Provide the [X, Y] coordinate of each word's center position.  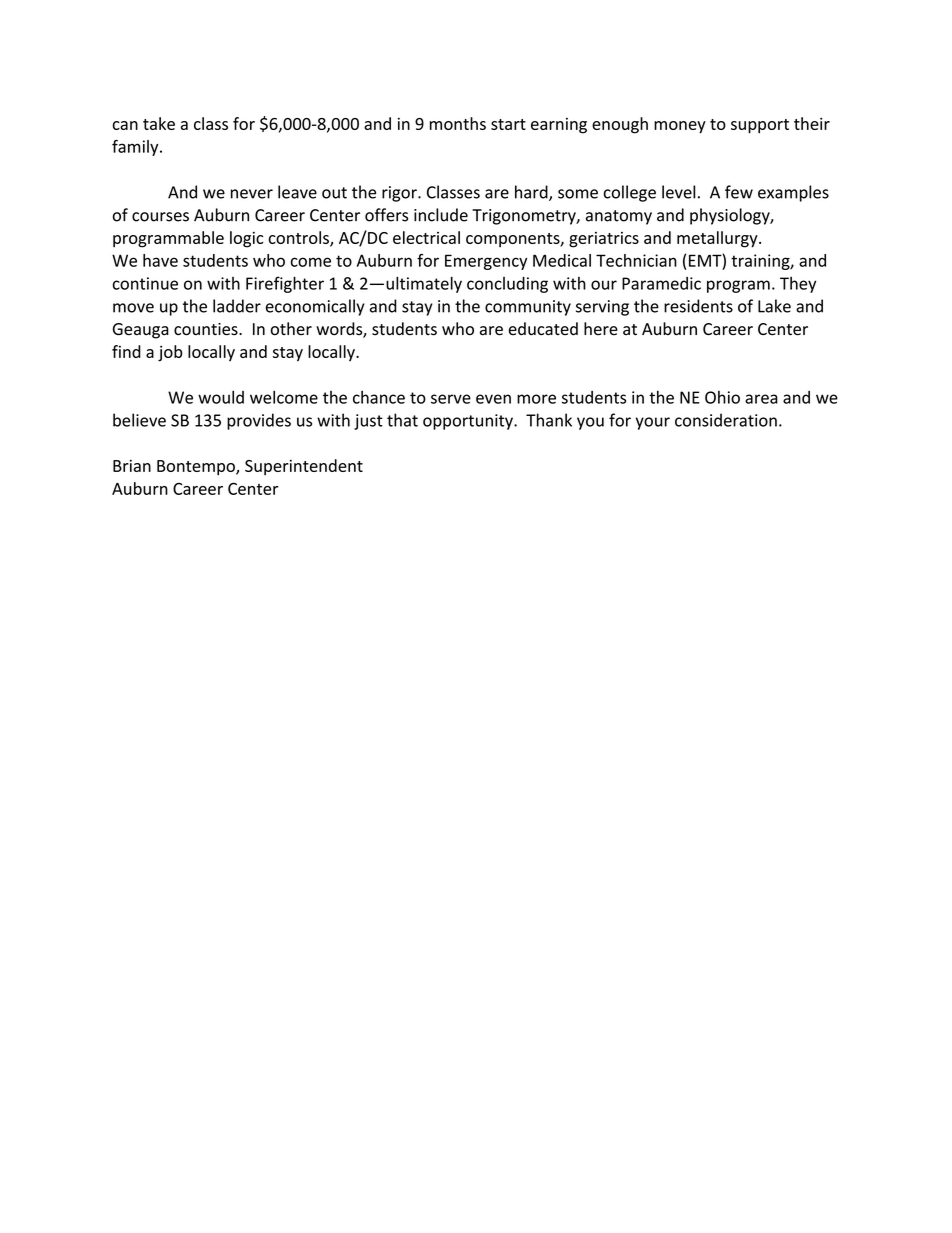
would [221, 397]
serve [451, 399]
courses [160, 217]
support [760, 126]
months [458, 123]
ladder [237, 306]
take [159, 123]
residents [698, 306]
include [441, 215]
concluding [507, 285]
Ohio [722, 397]
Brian [132, 466]
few [739, 192]
